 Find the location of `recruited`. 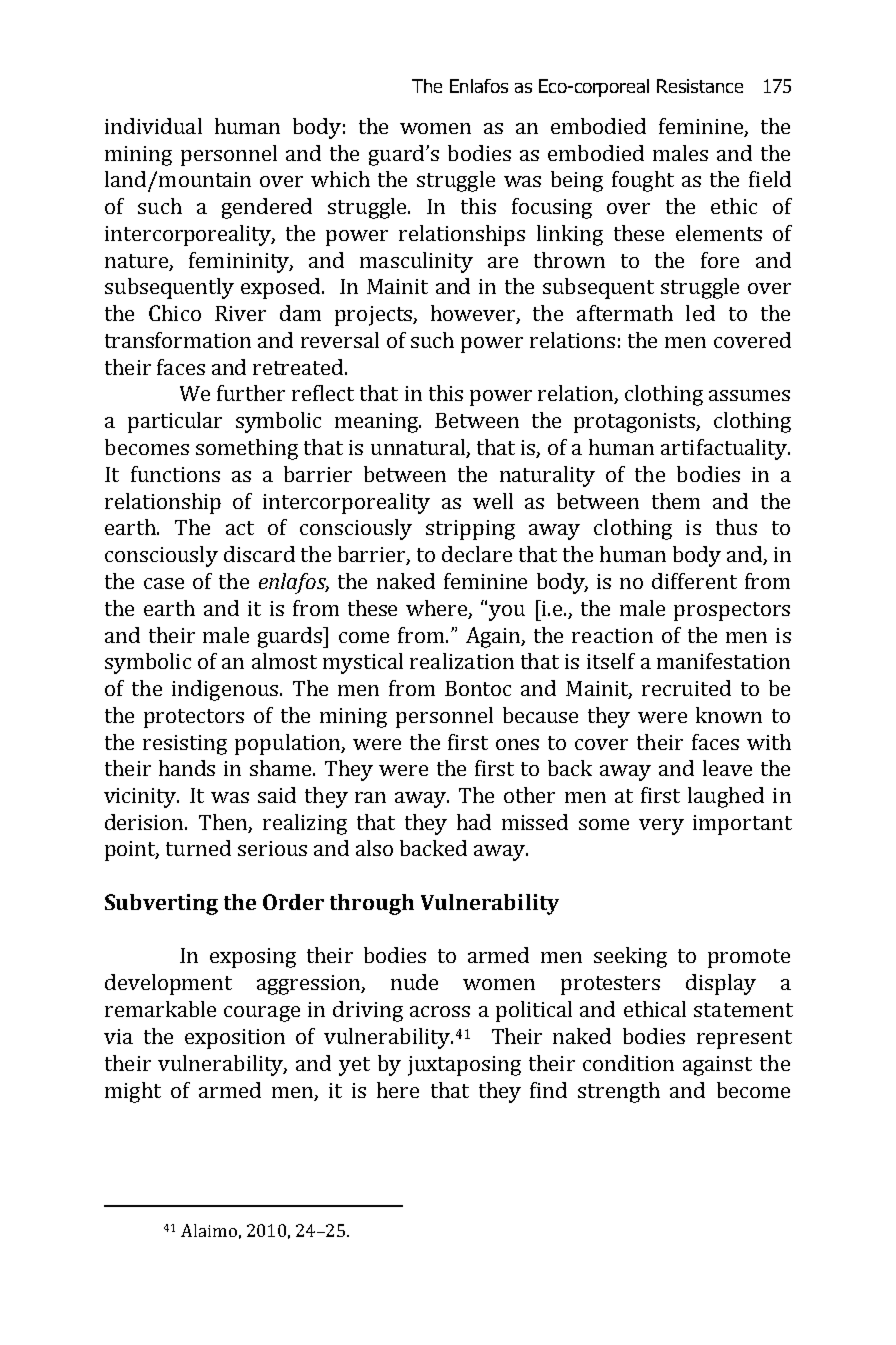

recruited is located at coordinates (686, 688).
